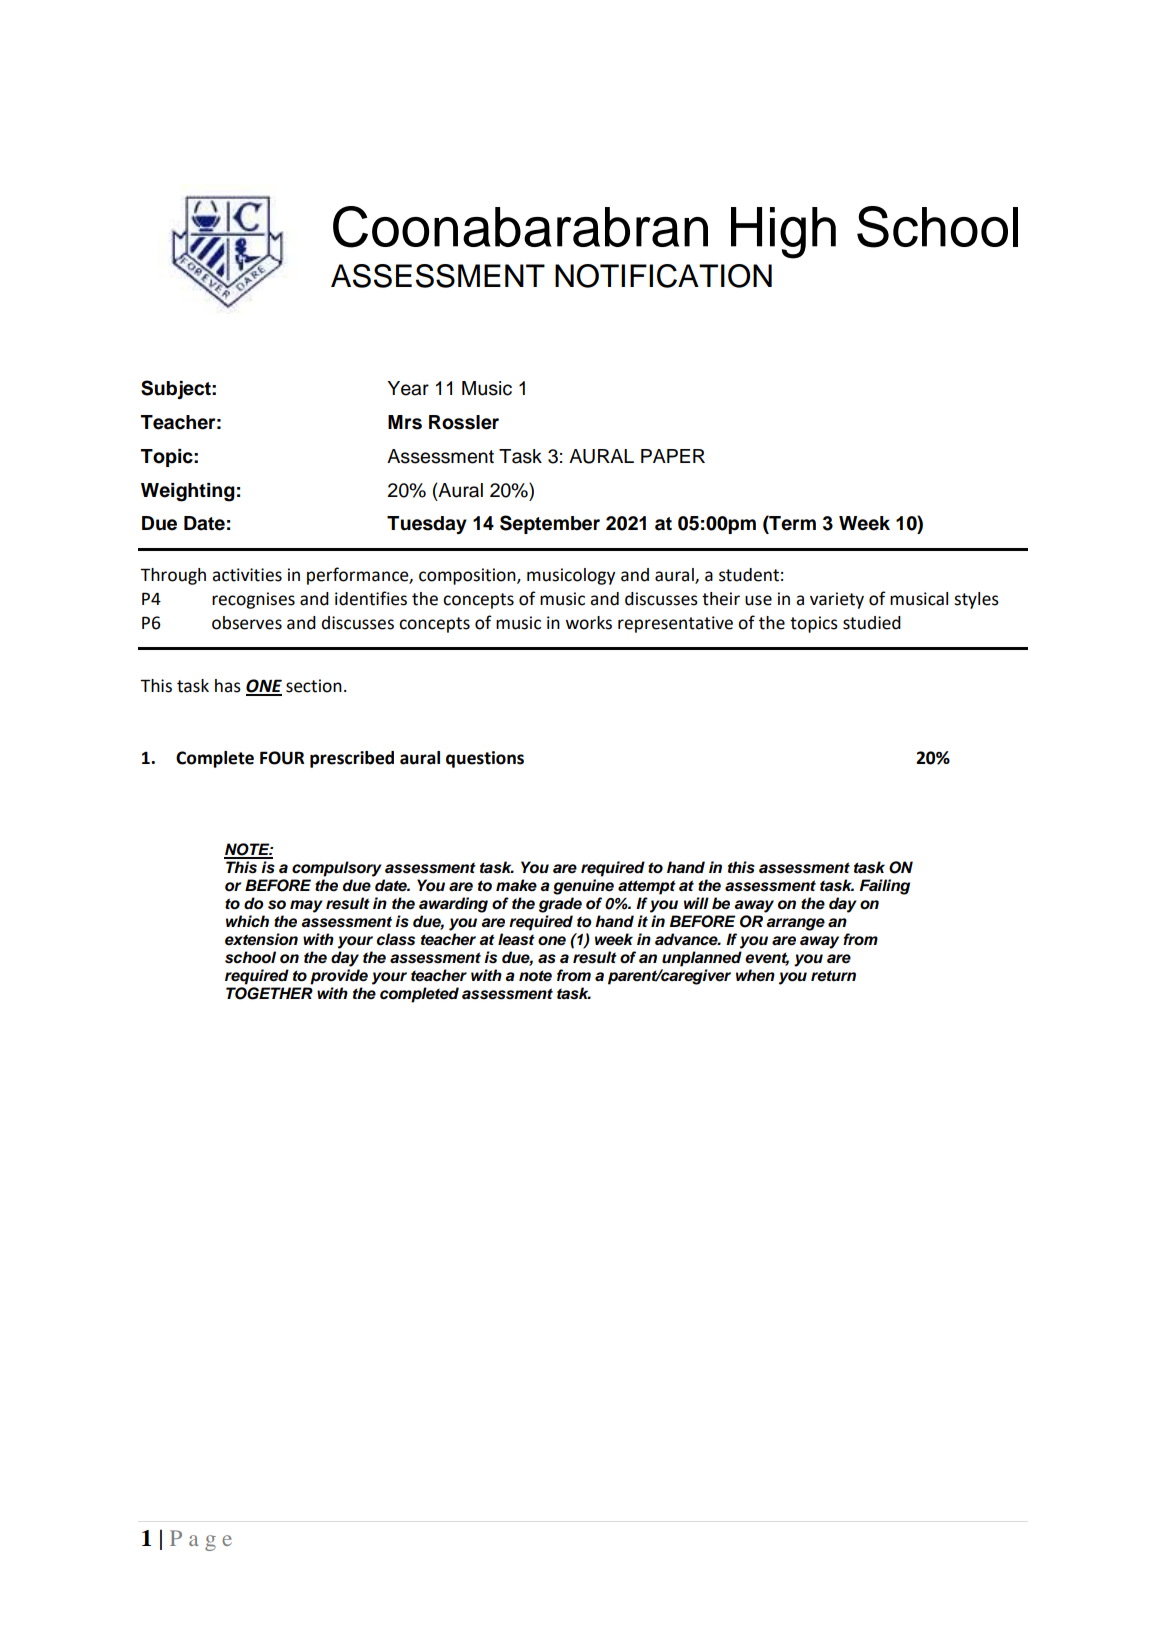 This document has height=1647, width=1165. Describe the element at coordinates (408, 388) in the document. I see `Year` at that location.
